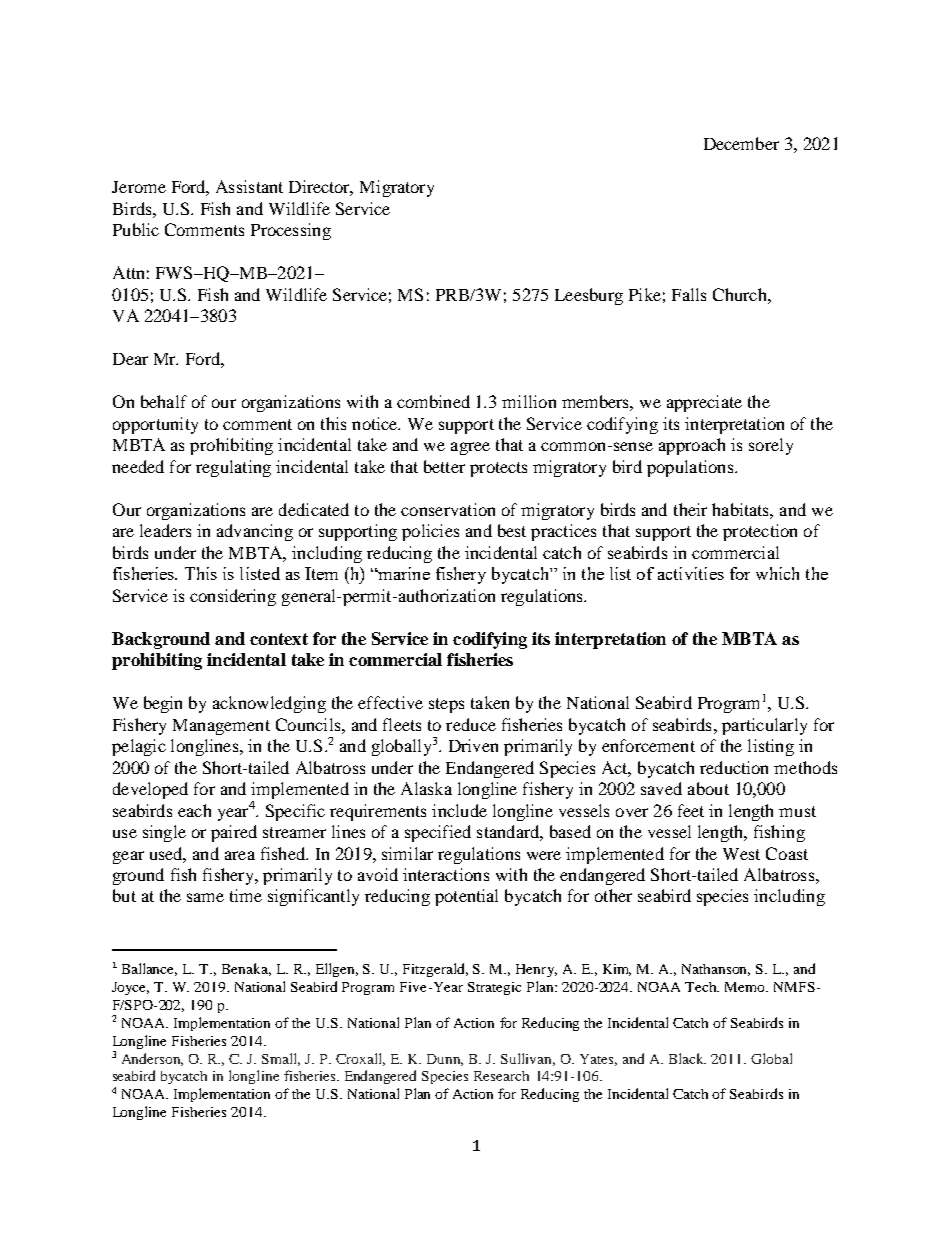  I want to click on Anderson, so click(152, 1059).
